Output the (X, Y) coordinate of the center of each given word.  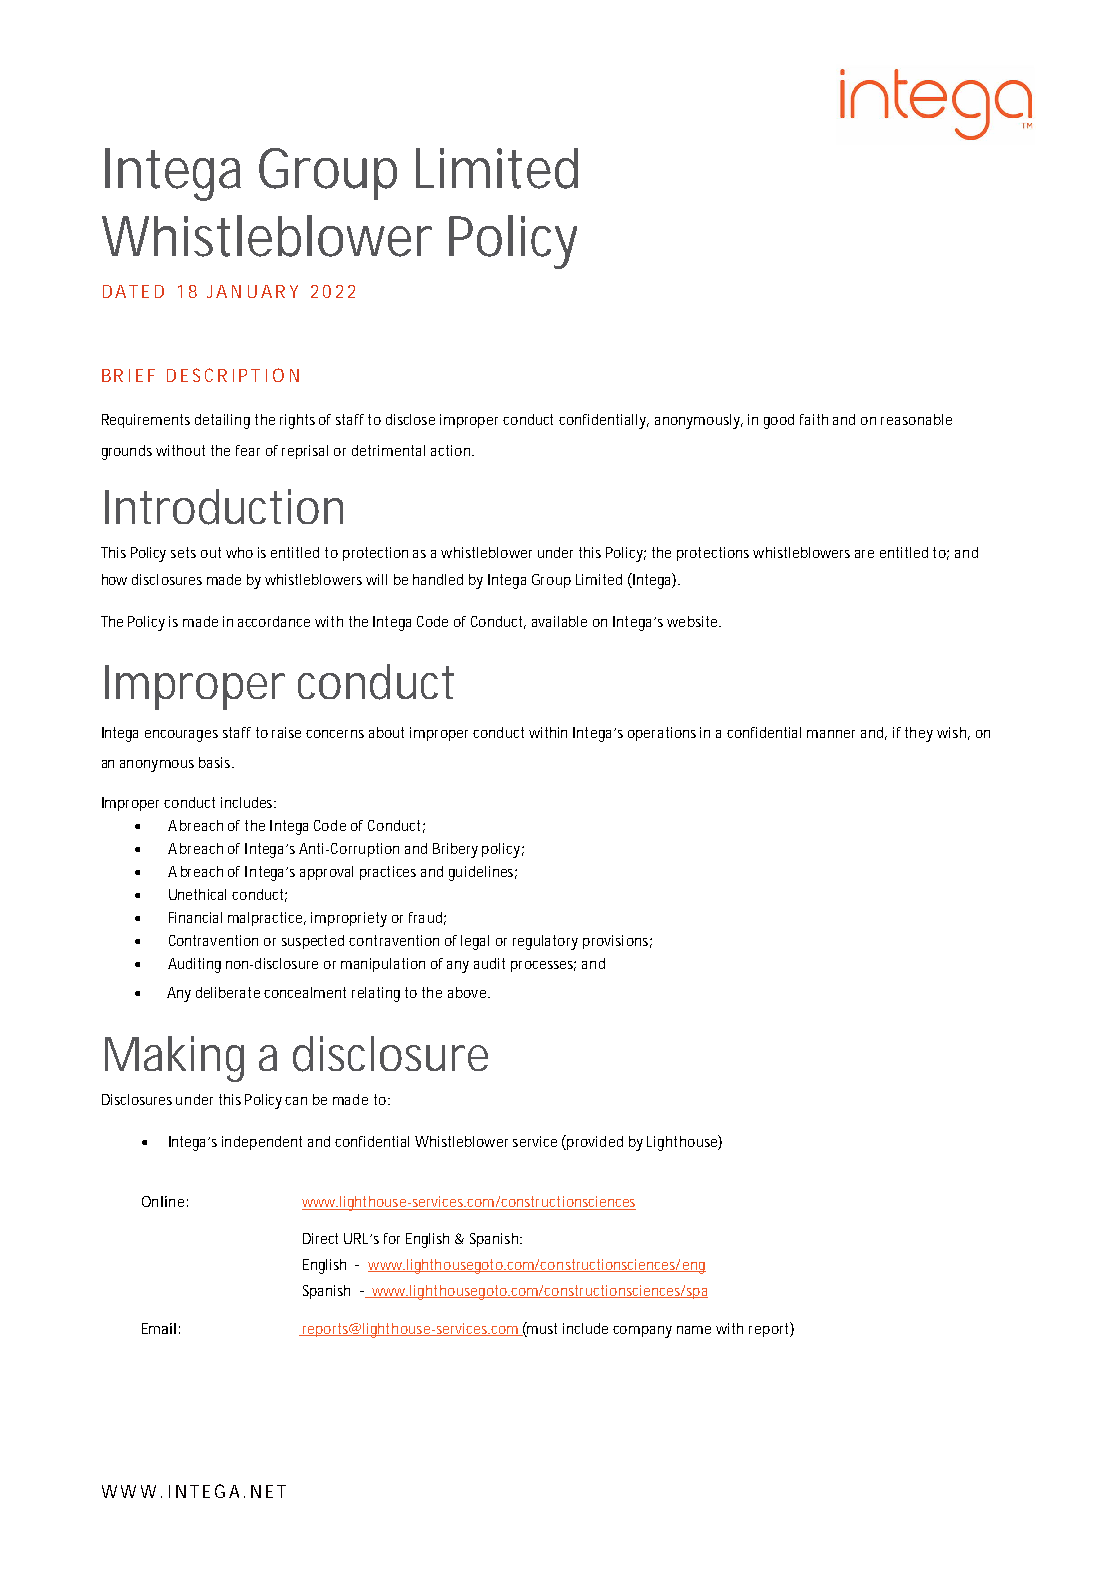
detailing (222, 421)
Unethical (197, 894)
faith (814, 419)
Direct (320, 1238)
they (919, 734)
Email (159, 1328)
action (452, 450)
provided (595, 1143)
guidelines (483, 873)
